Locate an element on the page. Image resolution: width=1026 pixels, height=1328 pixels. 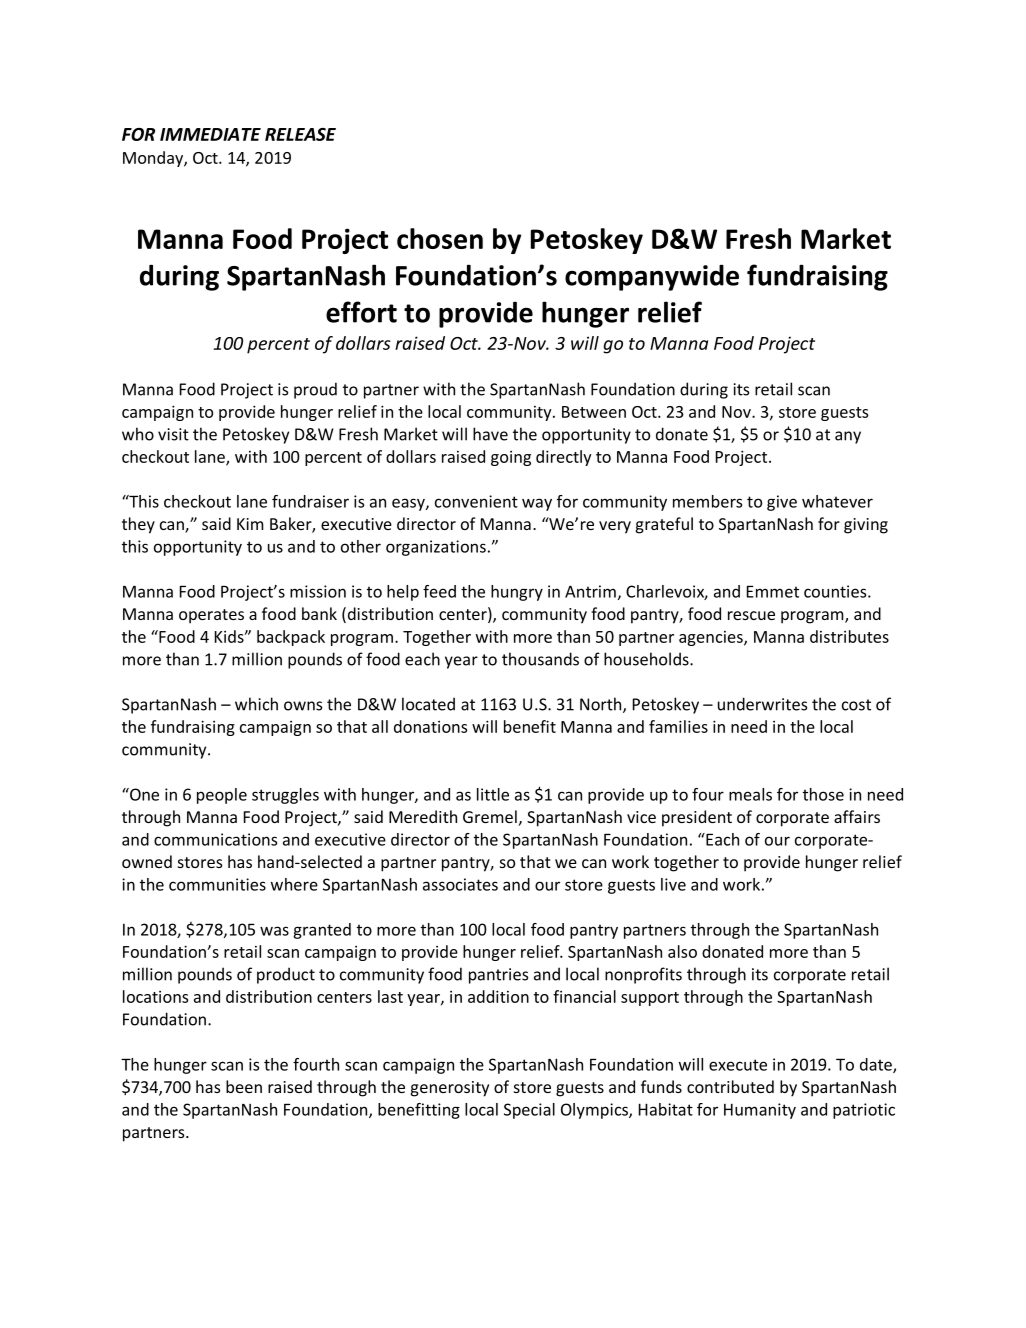
operates is located at coordinates (211, 616).
